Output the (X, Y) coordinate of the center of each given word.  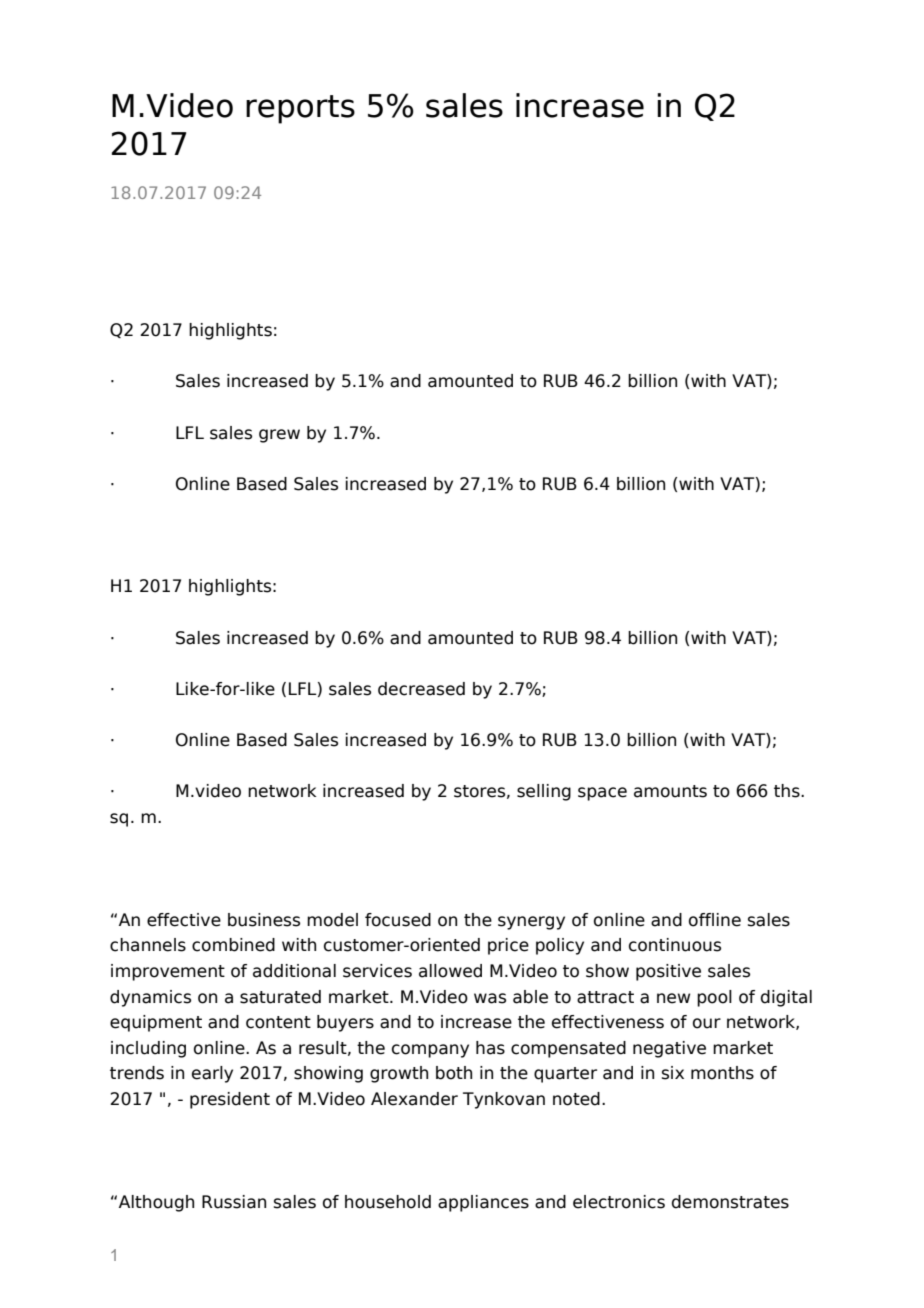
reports (300, 109)
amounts (670, 791)
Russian (234, 1202)
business (264, 920)
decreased (421, 689)
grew (279, 436)
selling (544, 792)
